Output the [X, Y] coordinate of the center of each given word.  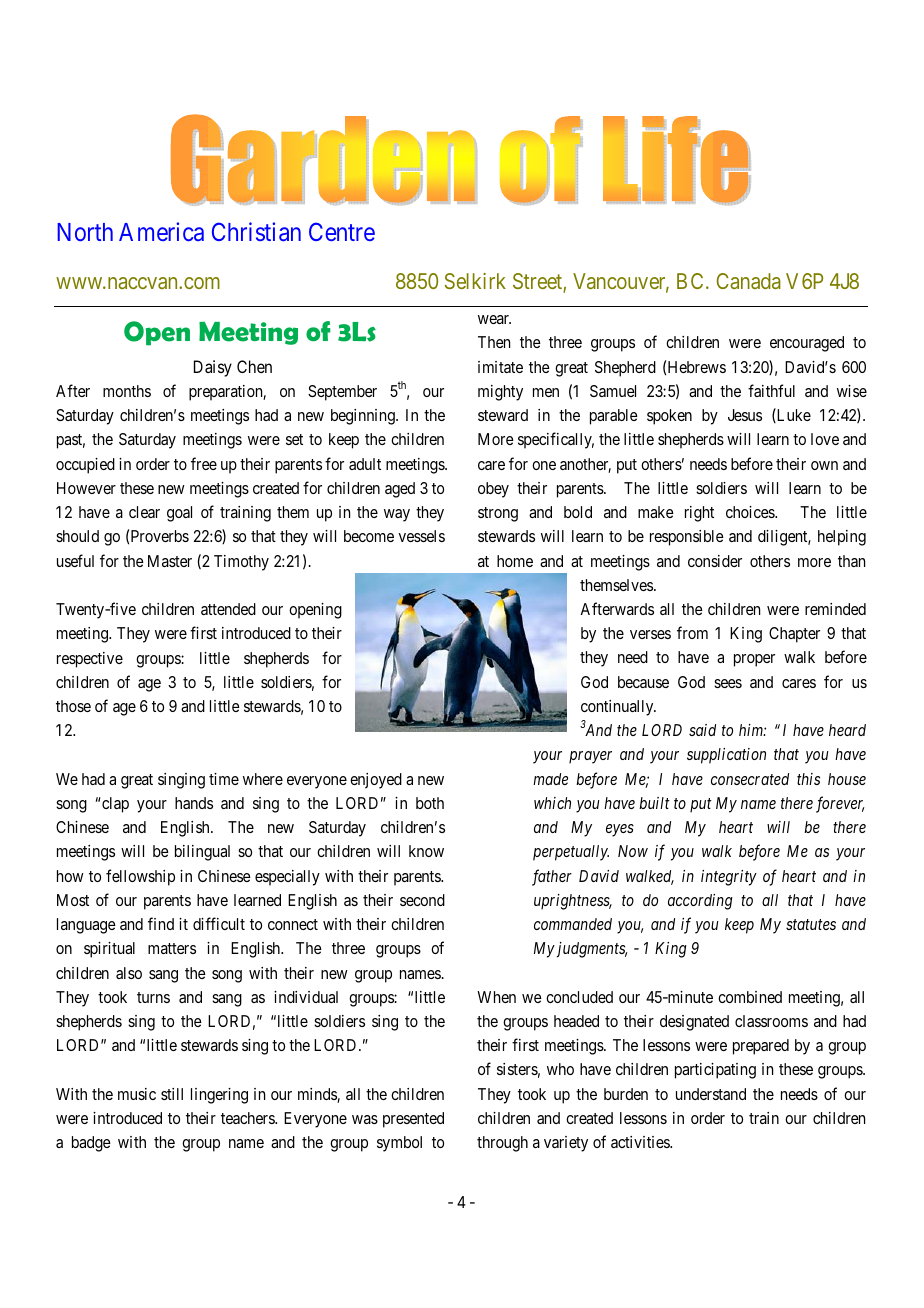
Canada [748, 281]
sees [728, 683]
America [161, 231]
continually [618, 708]
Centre [342, 232]
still [172, 1094]
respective [90, 660]
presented [413, 1120]
